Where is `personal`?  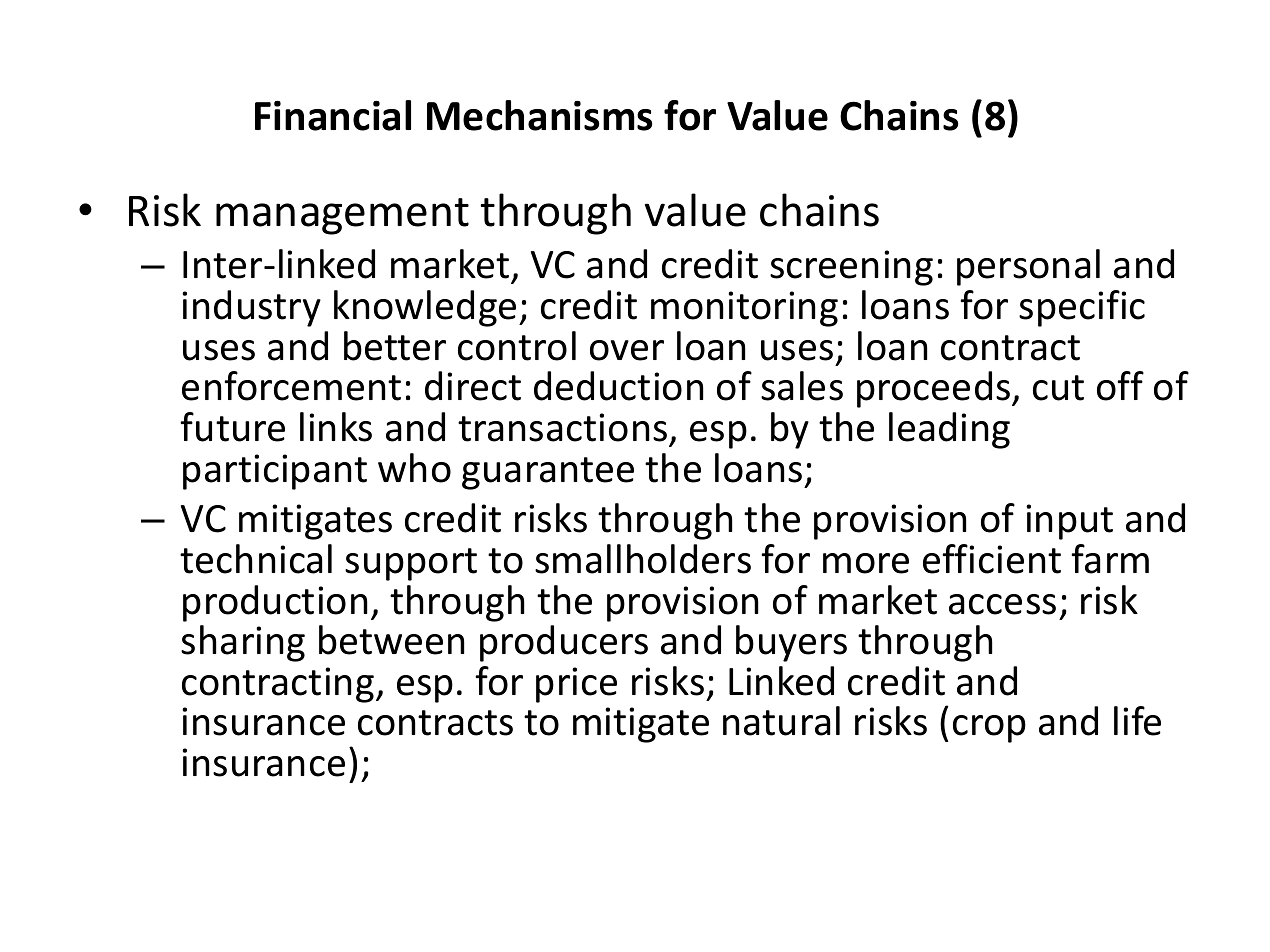
personal is located at coordinates (1028, 267).
